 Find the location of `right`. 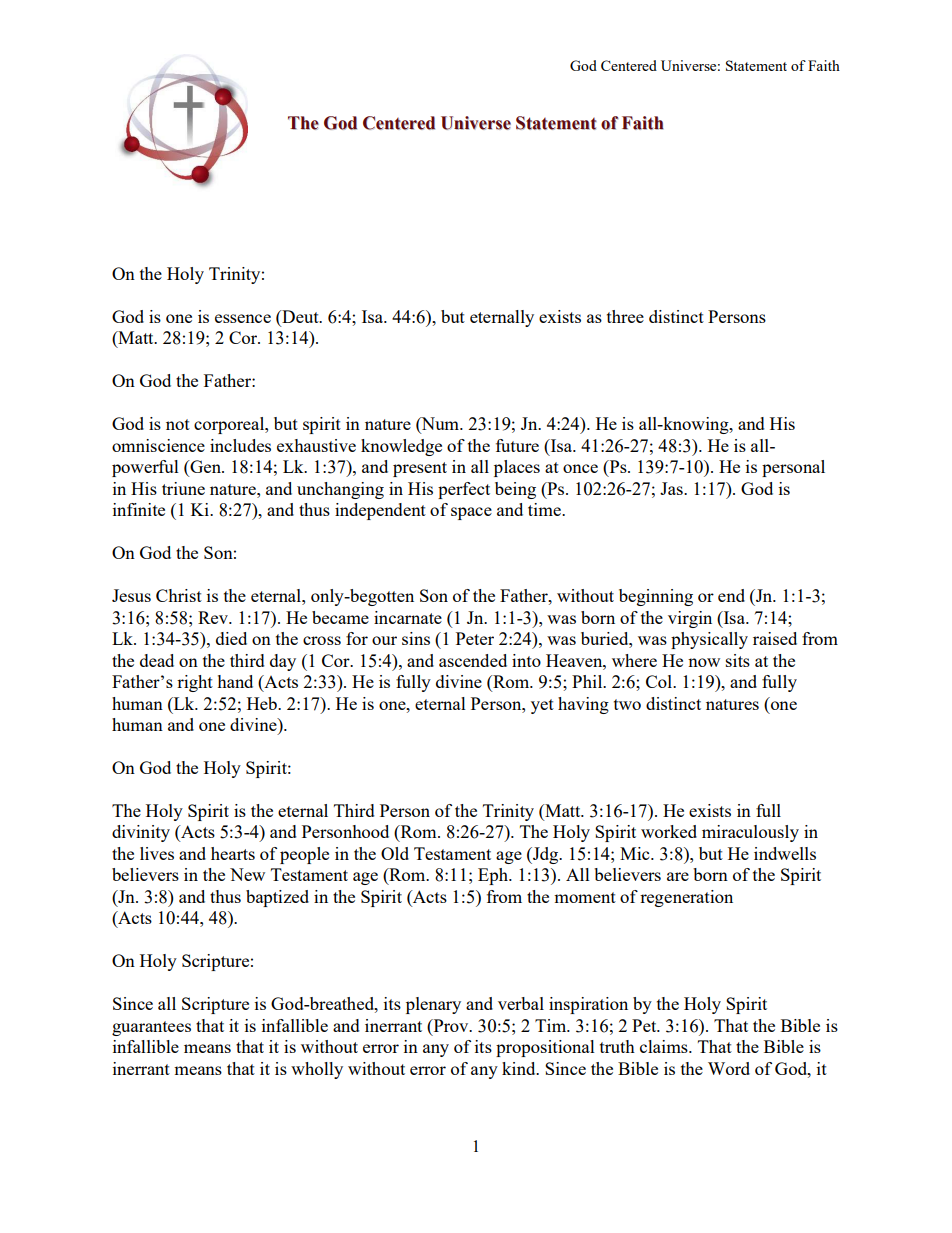

right is located at coordinates (195, 683).
